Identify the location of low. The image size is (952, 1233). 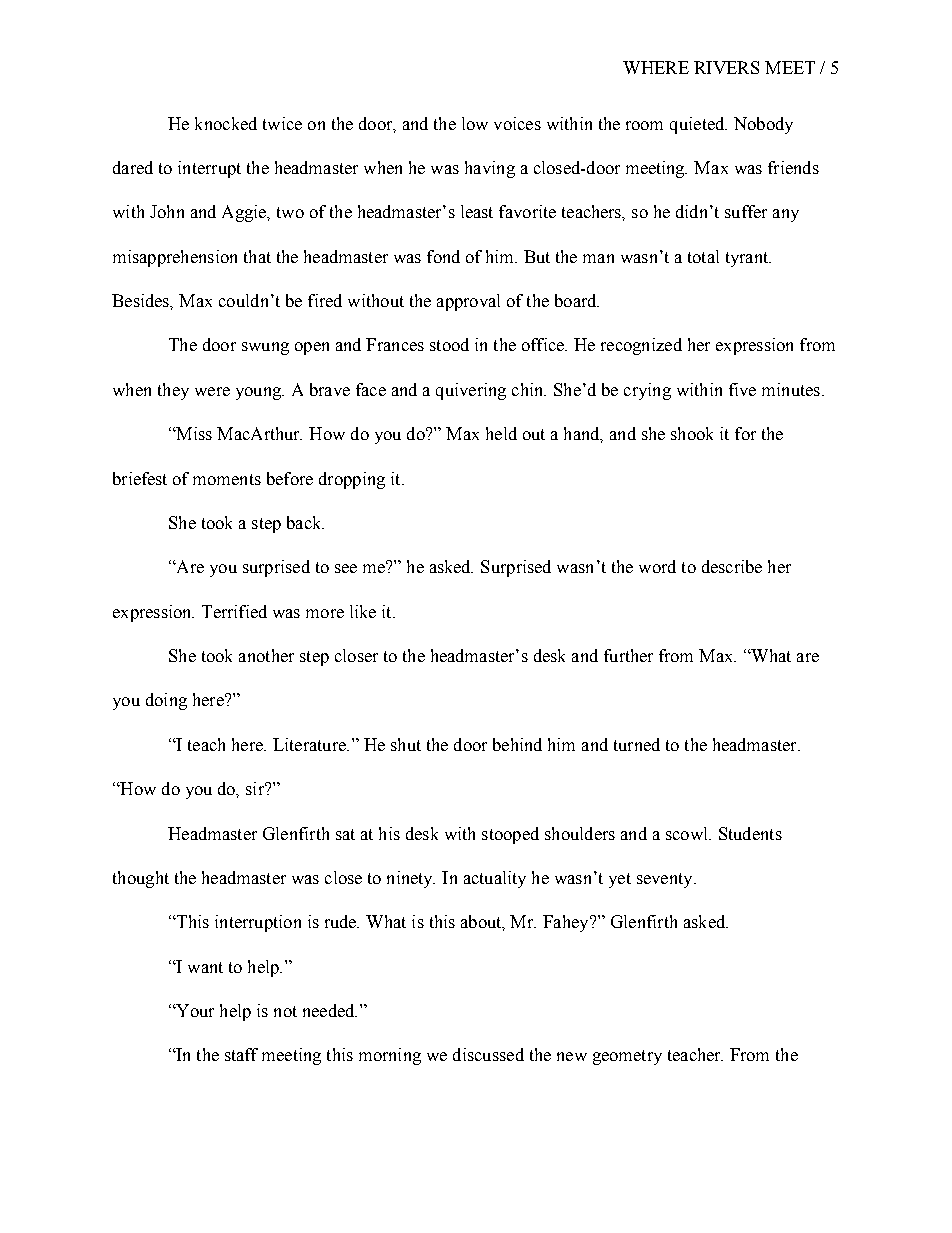
(475, 123).
